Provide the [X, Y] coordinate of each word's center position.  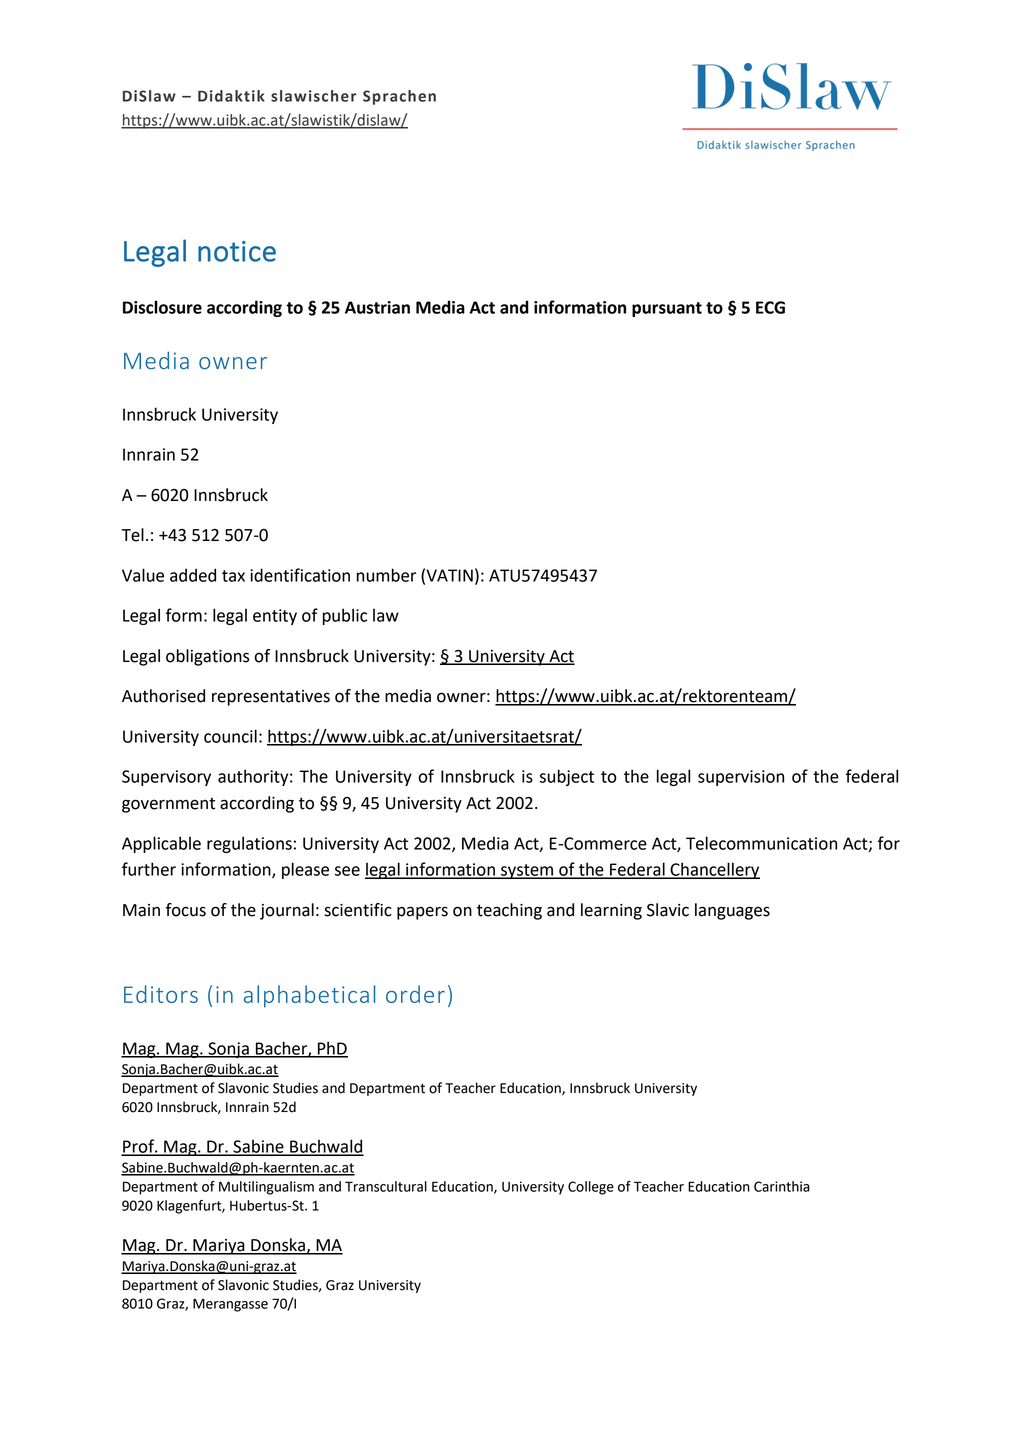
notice [237, 251]
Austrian [377, 307]
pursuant [667, 309]
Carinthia [782, 1186]
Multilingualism [266, 1188]
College [591, 1188]
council [230, 736]
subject [567, 777]
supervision [741, 778]
